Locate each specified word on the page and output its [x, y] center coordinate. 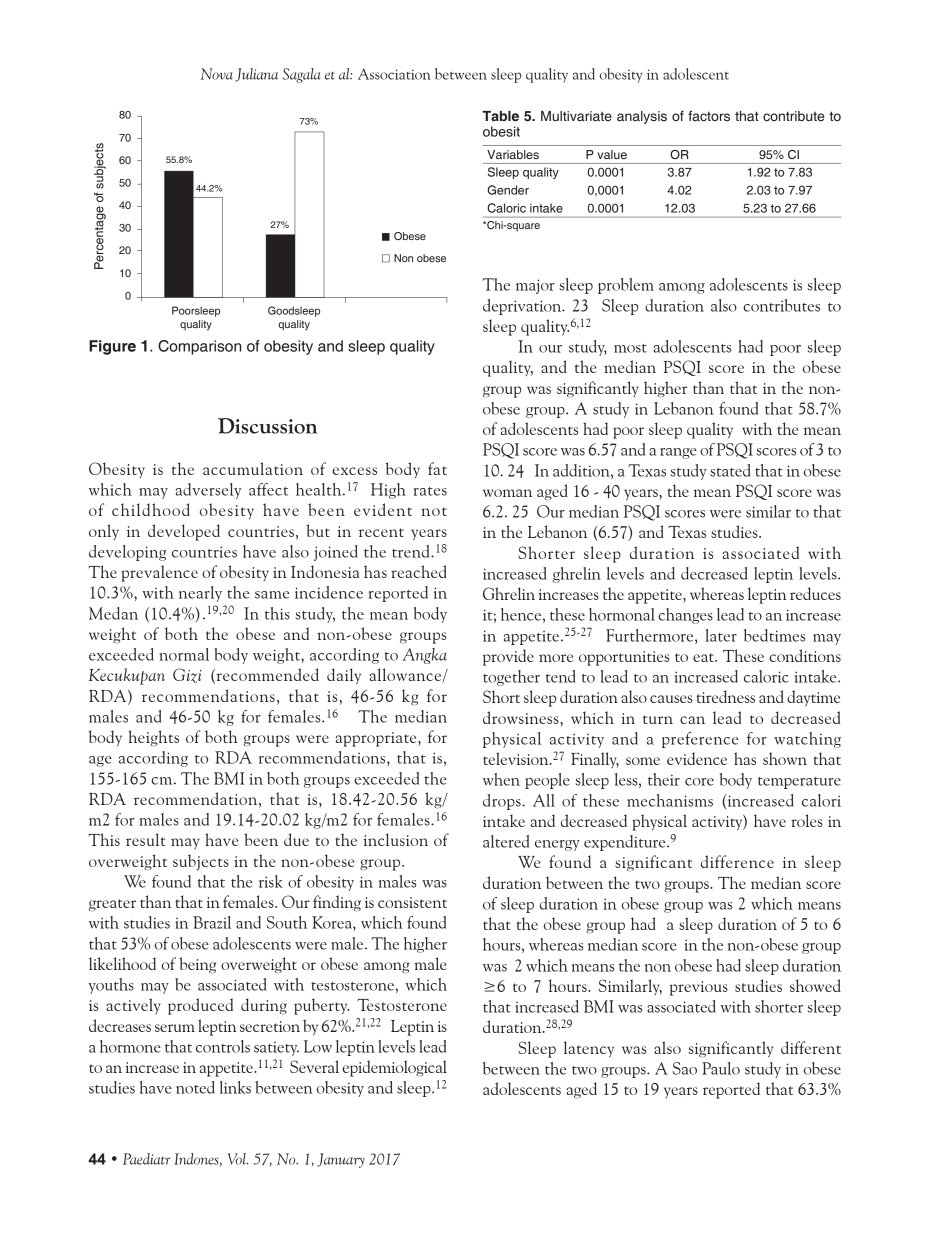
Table [500, 116]
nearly [200, 594]
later [721, 635]
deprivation [523, 307]
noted [195, 1087]
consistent [412, 902]
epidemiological [394, 1068]
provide [508, 657]
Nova [217, 74]
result [145, 839]
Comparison [199, 347]
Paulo [721, 1068]
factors [709, 115]
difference [737, 861]
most [630, 348]
